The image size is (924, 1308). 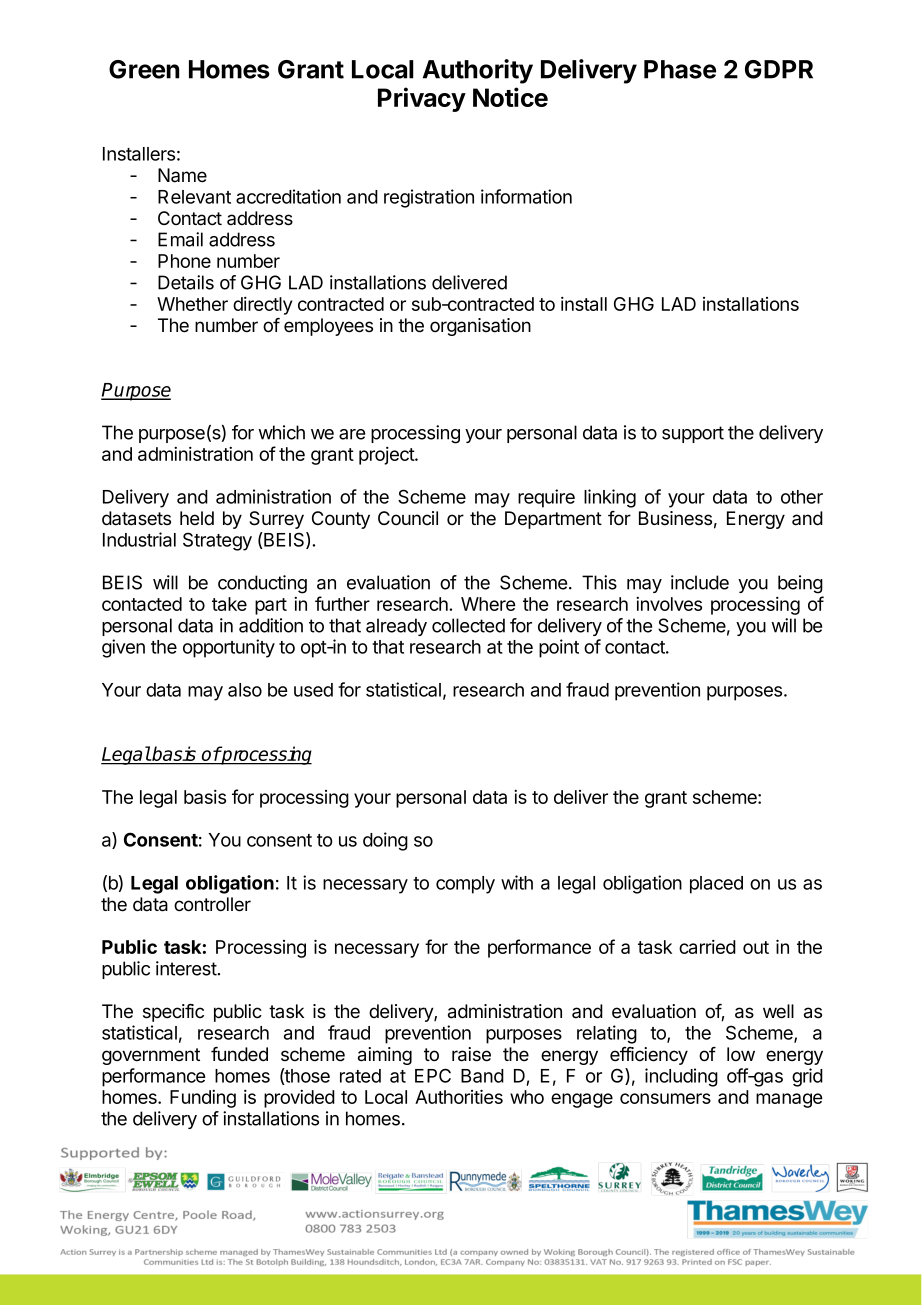 What do you see at coordinates (680, 69) in the screenshot?
I see `Phase` at bounding box center [680, 69].
